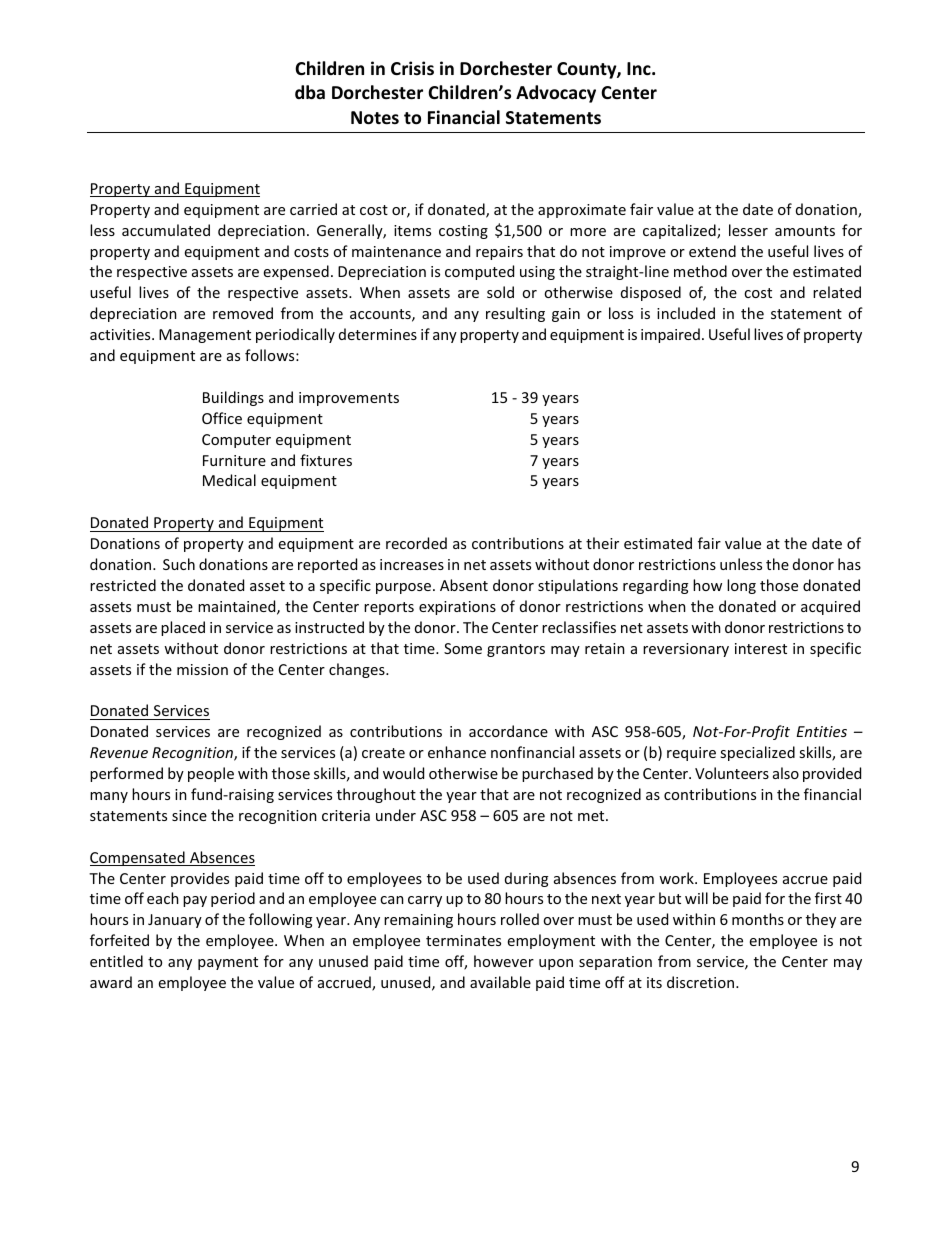 This document has height=1233, width=952. What do you see at coordinates (479, 272) in the document?
I see `computed` at bounding box center [479, 272].
